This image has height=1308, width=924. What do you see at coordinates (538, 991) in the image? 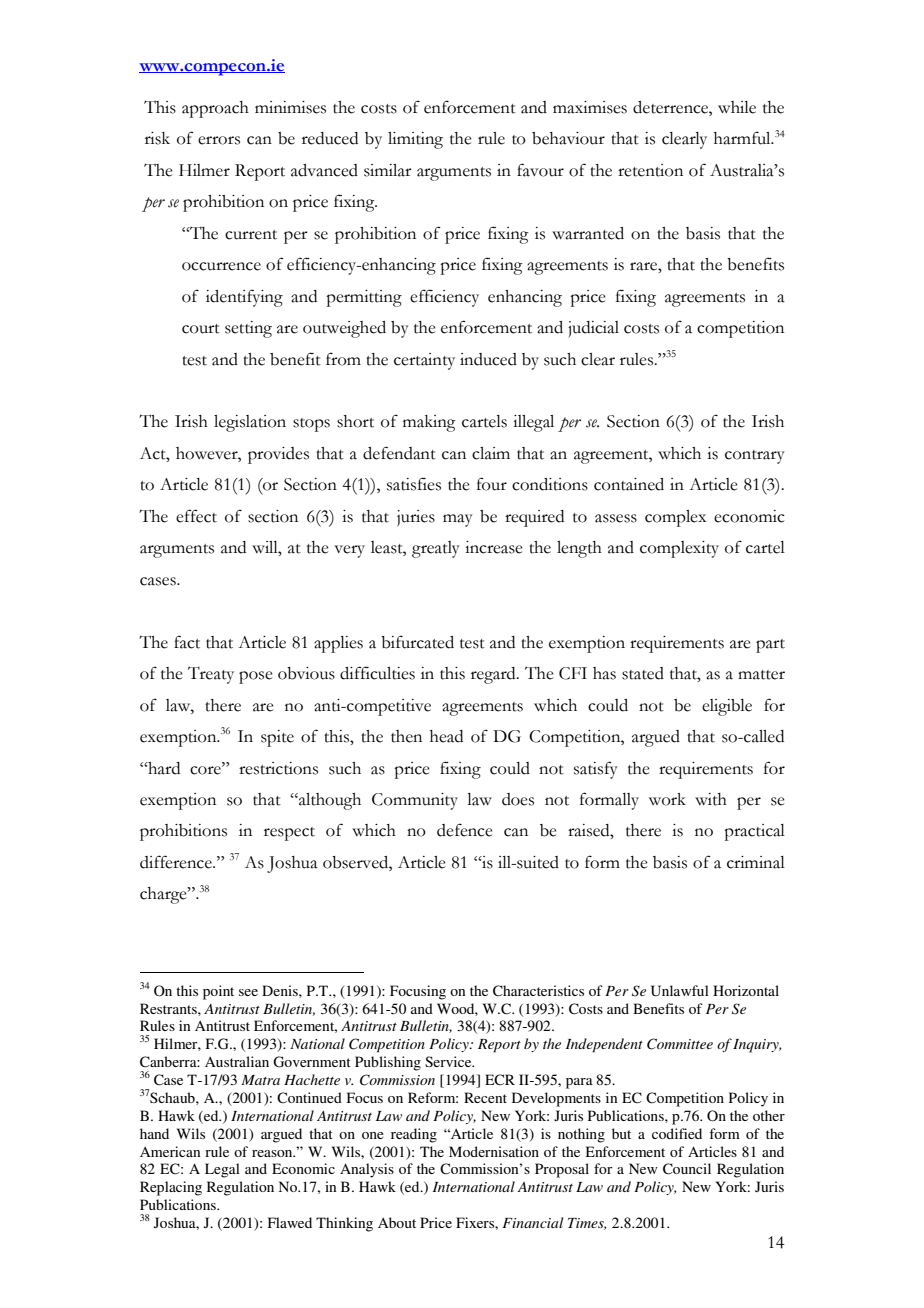
I see `Characteristics` at bounding box center [538, 991].
